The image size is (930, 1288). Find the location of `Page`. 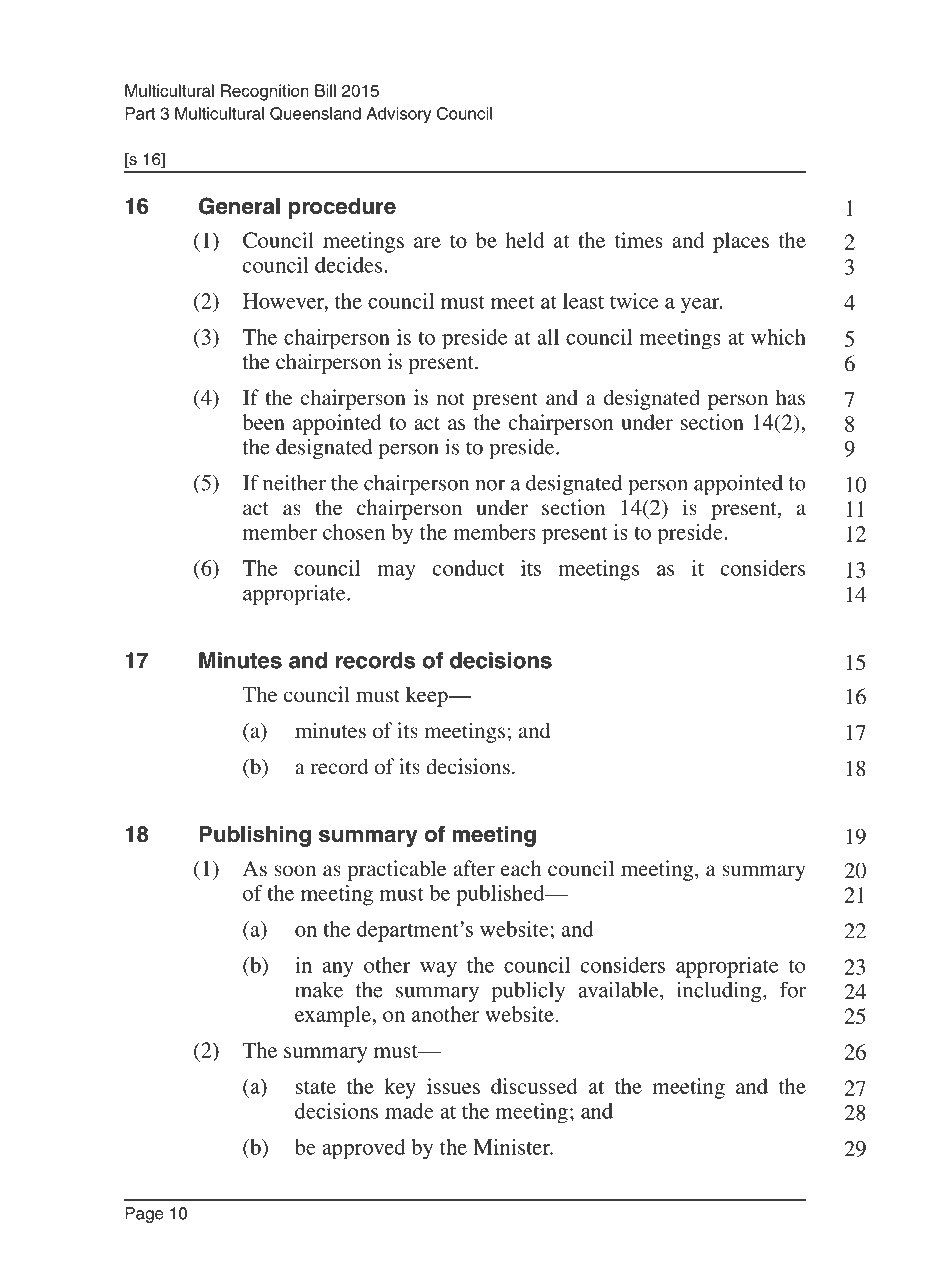

Page is located at coordinates (144, 1215).
